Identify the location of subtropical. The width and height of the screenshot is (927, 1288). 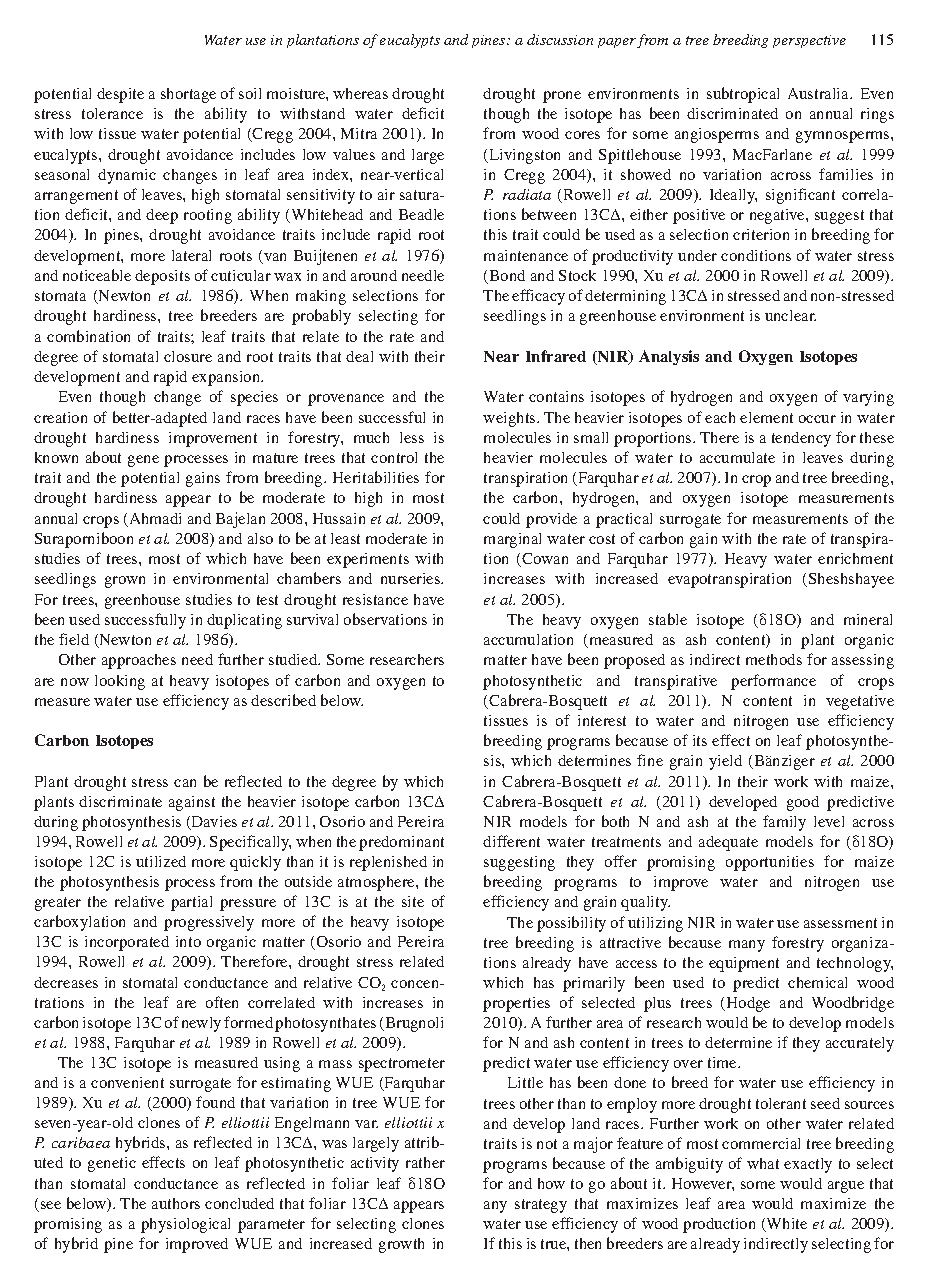
(743, 95).
